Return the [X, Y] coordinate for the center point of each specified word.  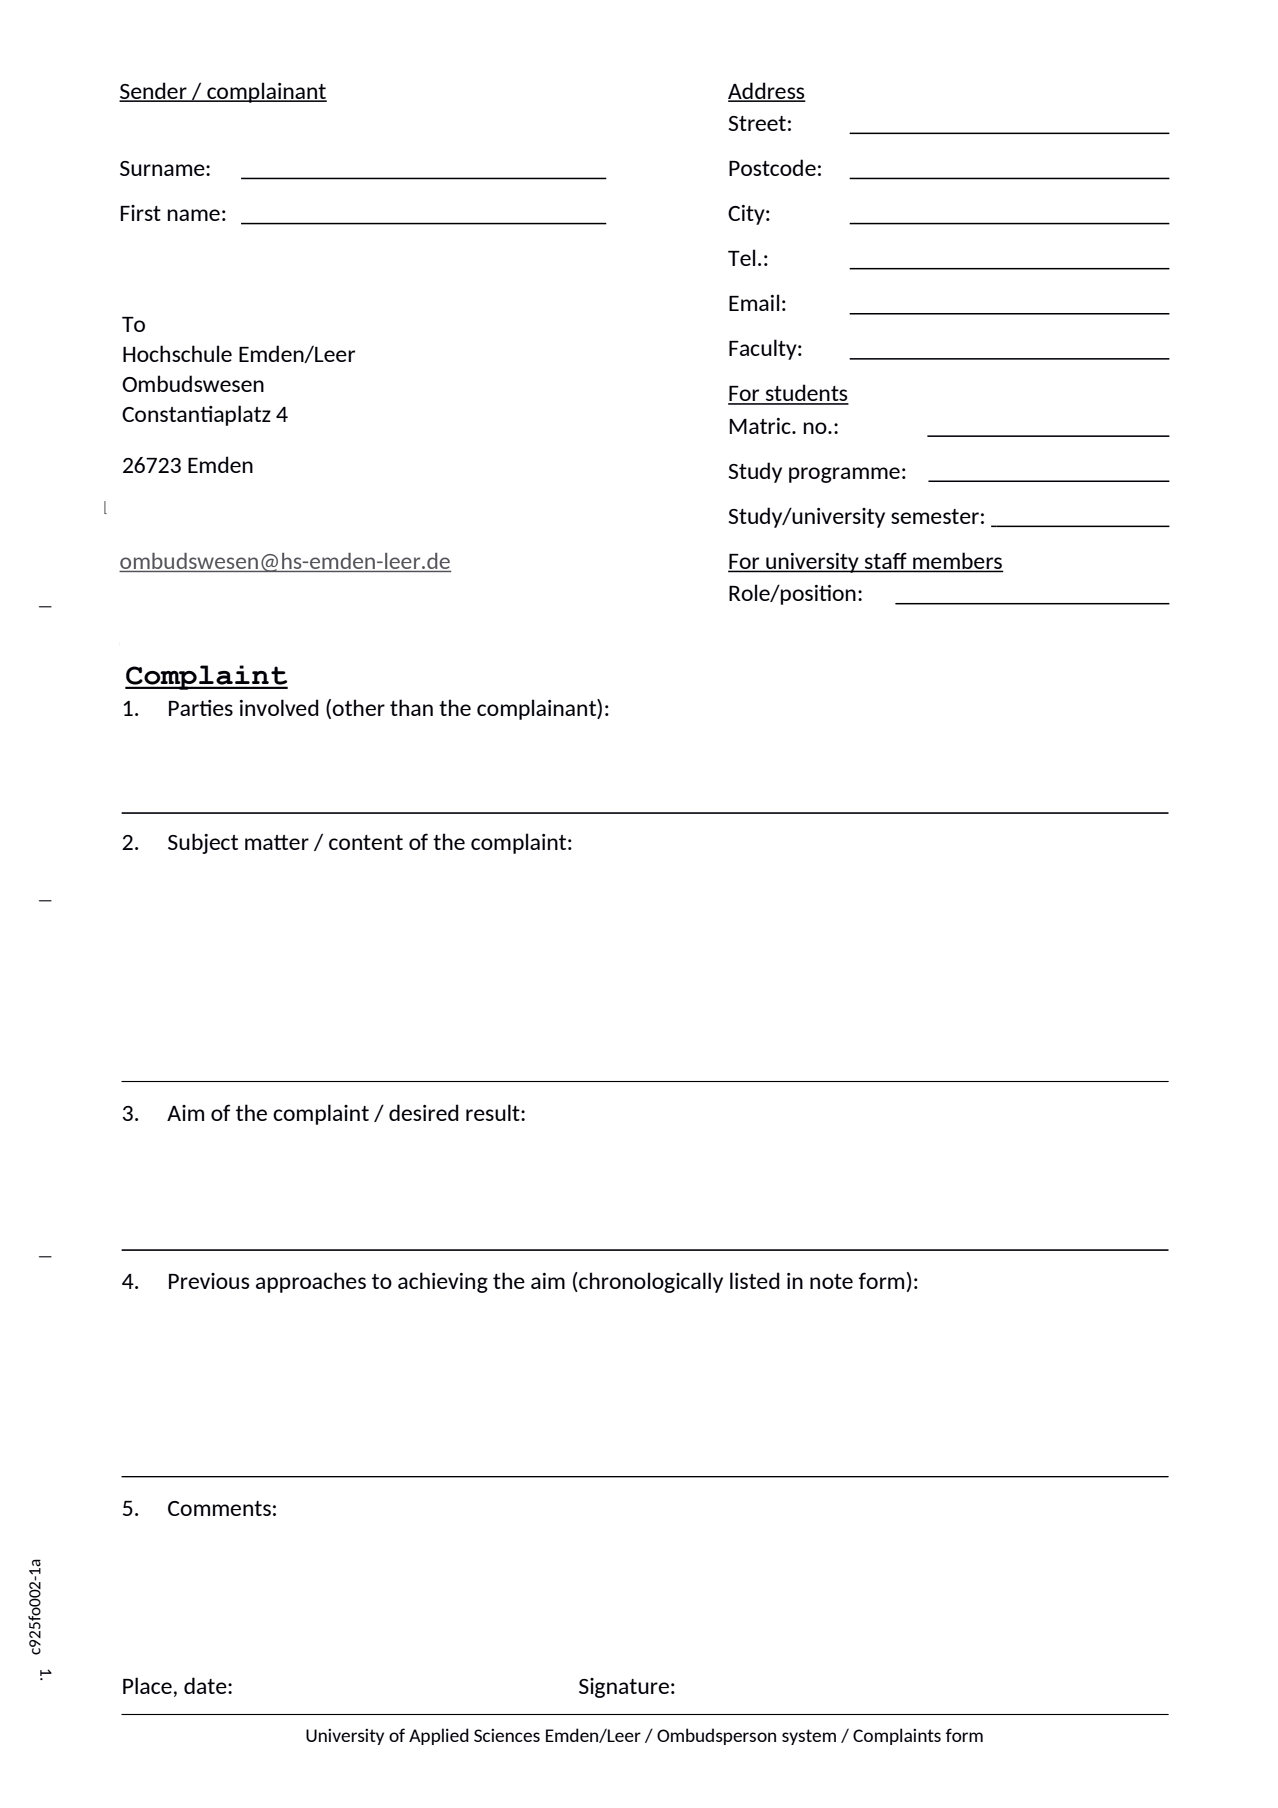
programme [844, 475]
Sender [154, 91]
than [411, 707]
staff [886, 561]
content [366, 842]
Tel [741, 257]
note [831, 1281]
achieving [443, 1282]
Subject [203, 843]
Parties [201, 708]
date [206, 1685]
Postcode [772, 167]
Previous [209, 1281]
